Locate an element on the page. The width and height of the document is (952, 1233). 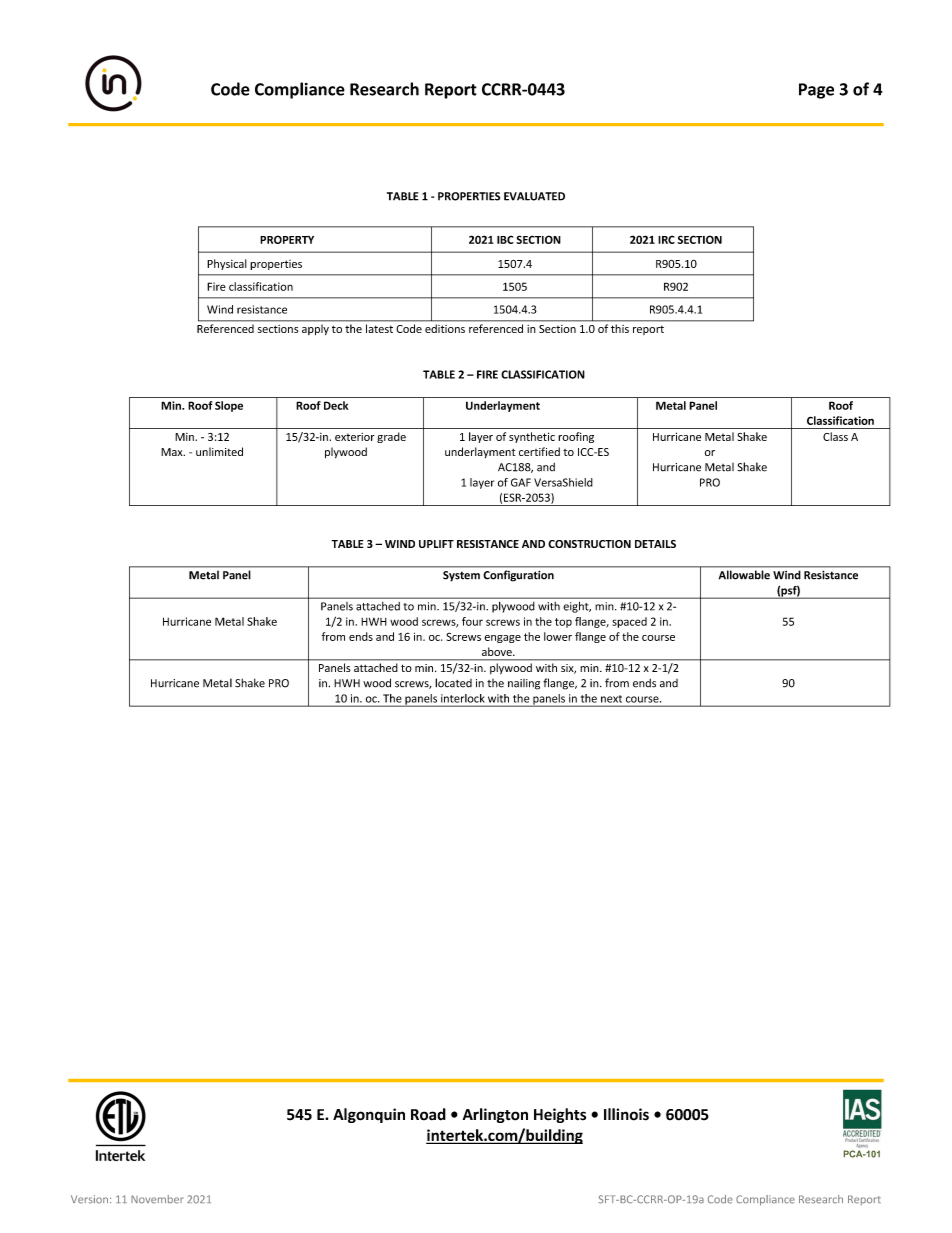
DETAILS is located at coordinates (655, 544).
